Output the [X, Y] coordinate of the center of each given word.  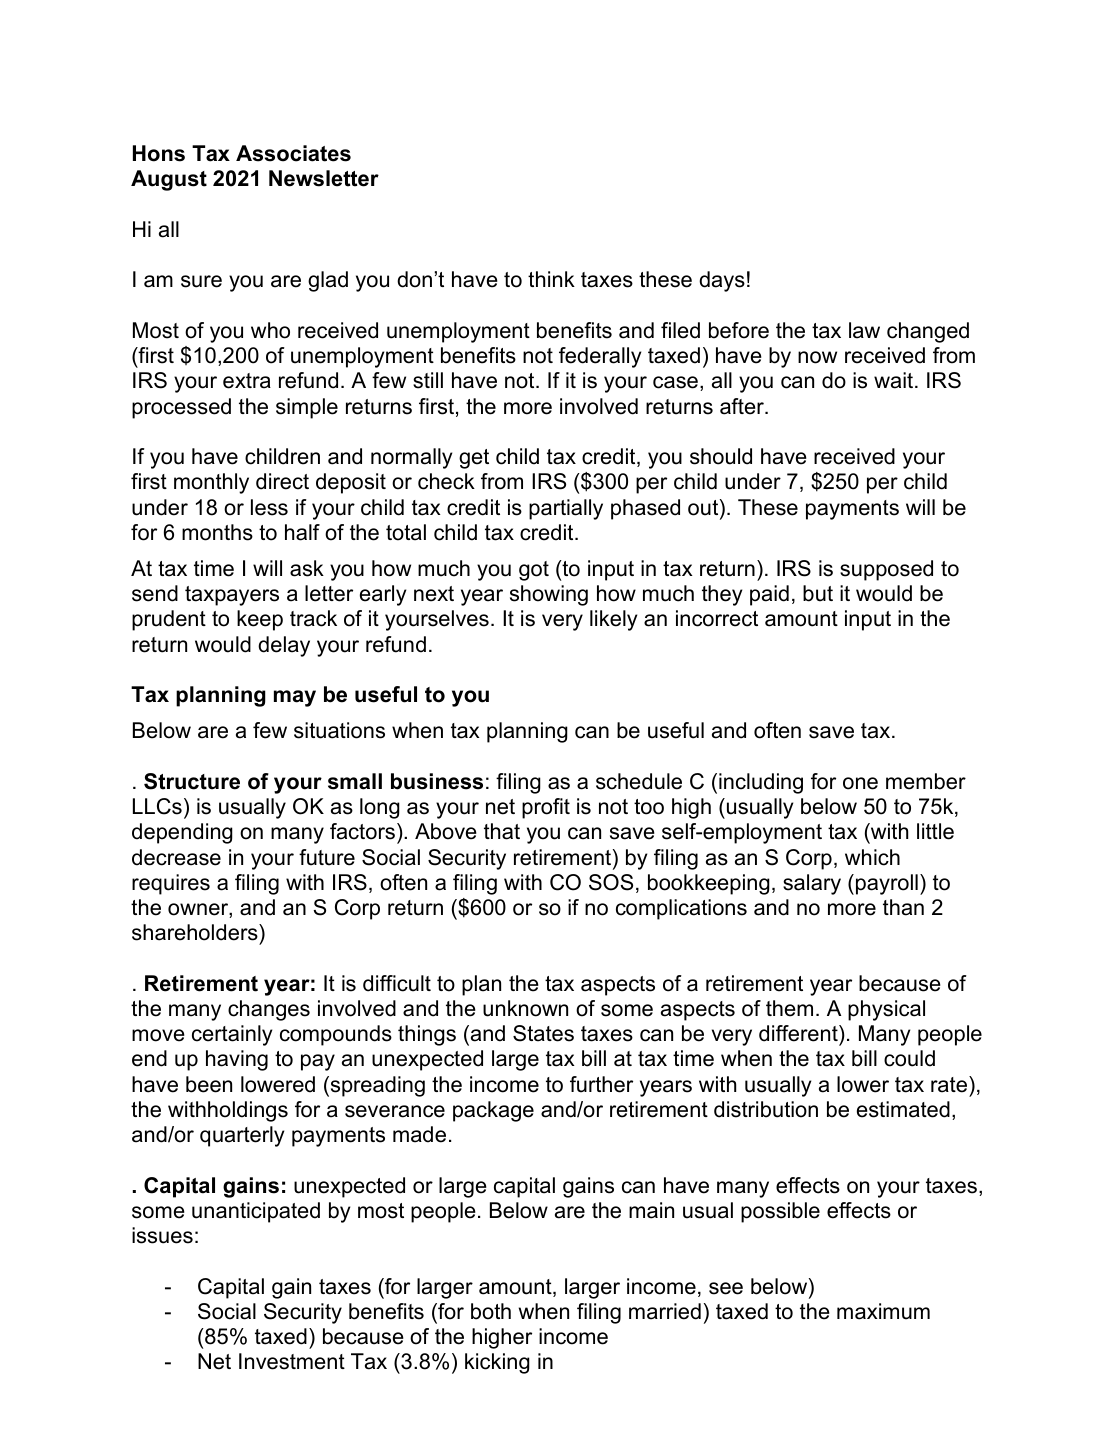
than [903, 907]
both [491, 1311]
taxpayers [232, 596]
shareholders [196, 932]
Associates [293, 153]
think [551, 279]
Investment [292, 1361]
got [534, 571]
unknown [525, 1008]
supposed [886, 570]
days [722, 281]
